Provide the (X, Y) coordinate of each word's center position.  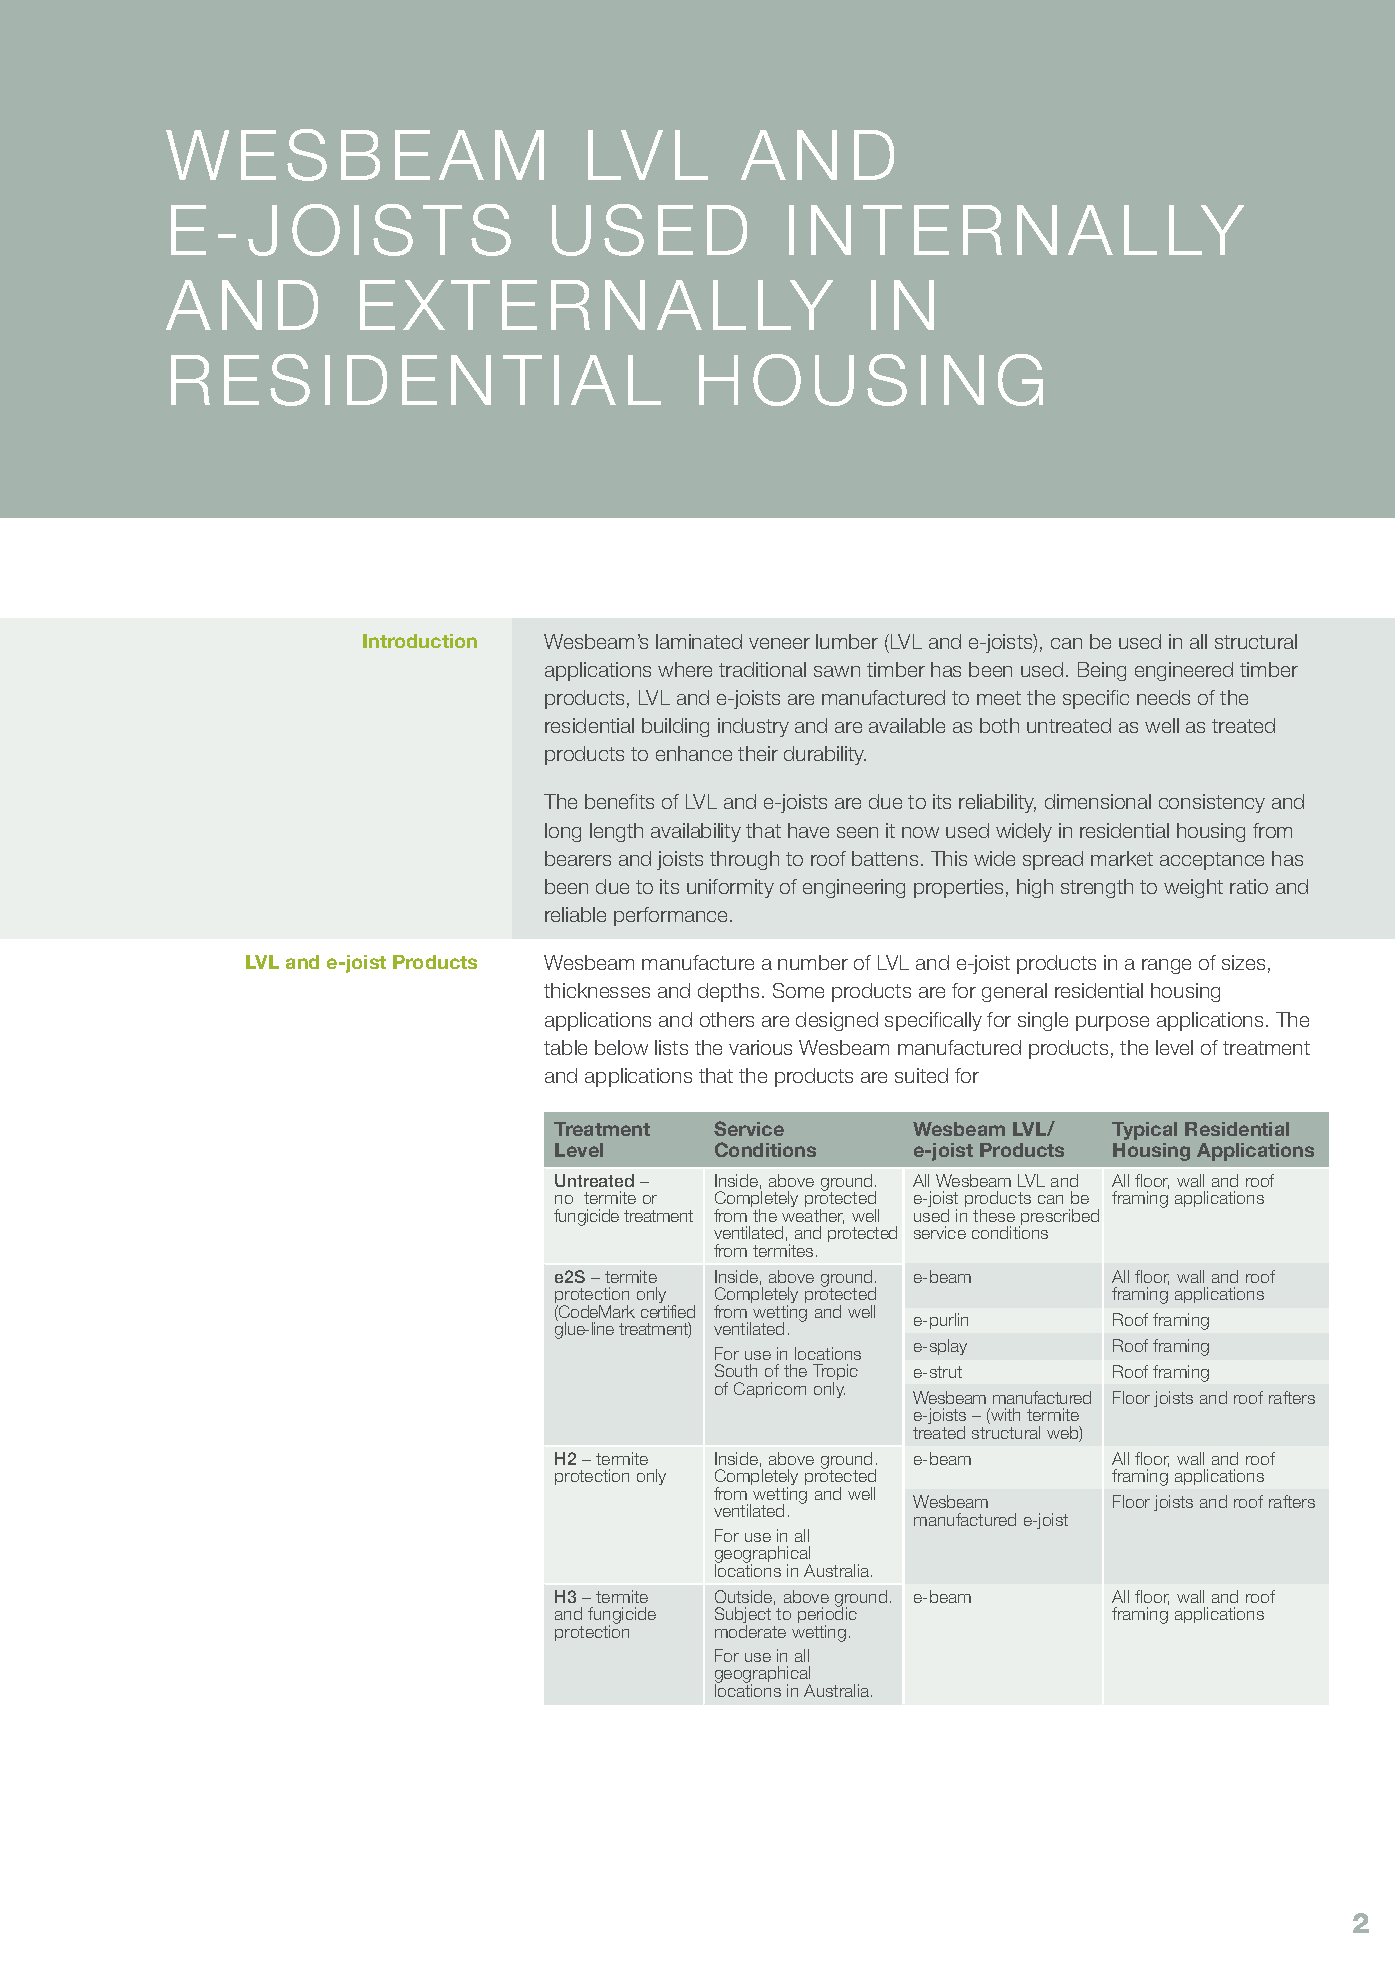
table (565, 1047)
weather (813, 1216)
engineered (1184, 671)
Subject (743, 1616)
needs (1163, 697)
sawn (837, 671)
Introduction (420, 641)
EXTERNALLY (596, 305)
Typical (1144, 1131)
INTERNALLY (1016, 230)
